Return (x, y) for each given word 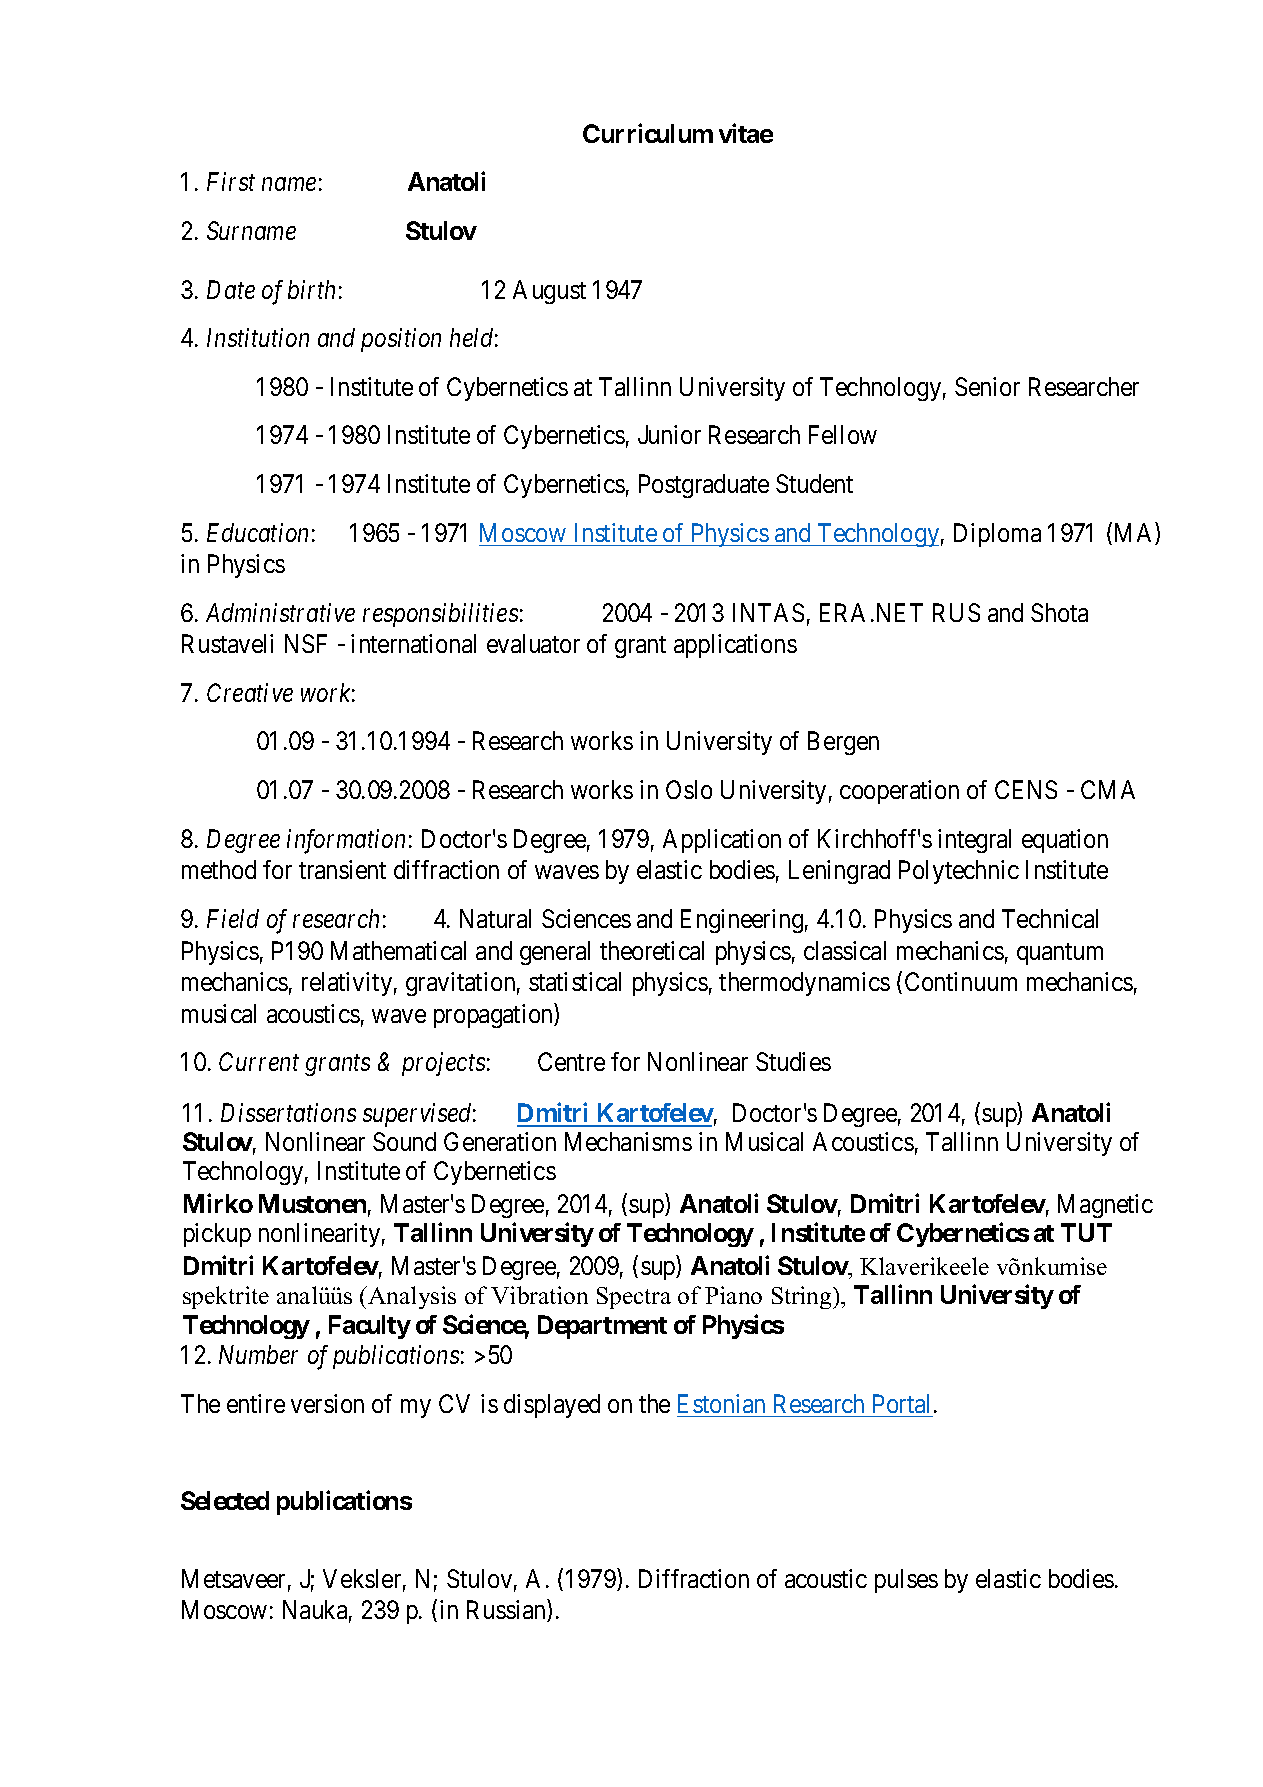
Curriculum (648, 133)
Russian (507, 1611)
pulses (906, 1581)
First (231, 182)
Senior (987, 386)
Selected (225, 1500)
